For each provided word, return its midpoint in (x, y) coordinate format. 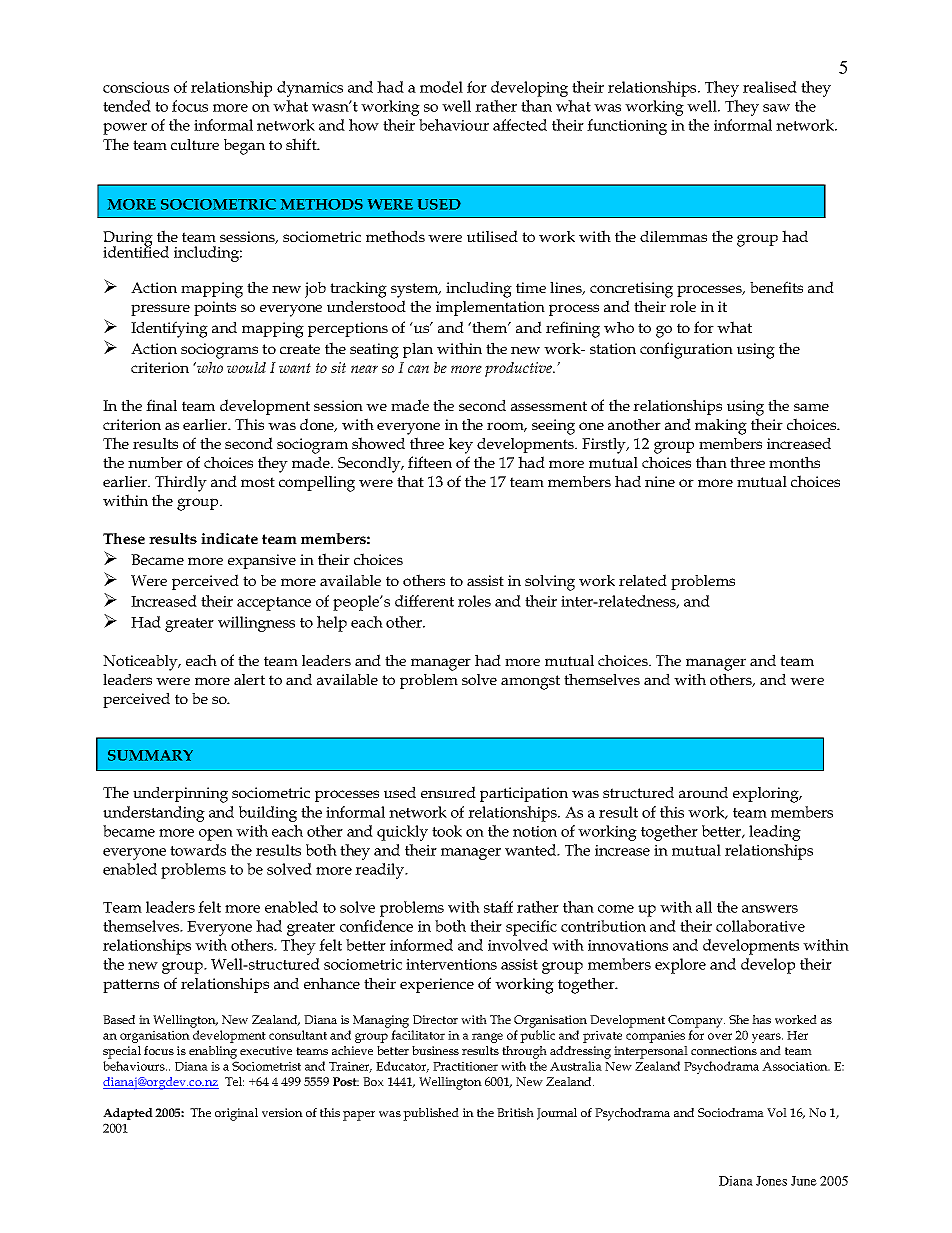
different (424, 601)
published (431, 1114)
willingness (256, 624)
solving (550, 583)
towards (198, 850)
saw (776, 108)
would (246, 367)
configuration (686, 350)
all (704, 907)
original (236, 1114)
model (441, 87)
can (418, 369)
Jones (771, 1181)
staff (498, 907)
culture (195, 144)
